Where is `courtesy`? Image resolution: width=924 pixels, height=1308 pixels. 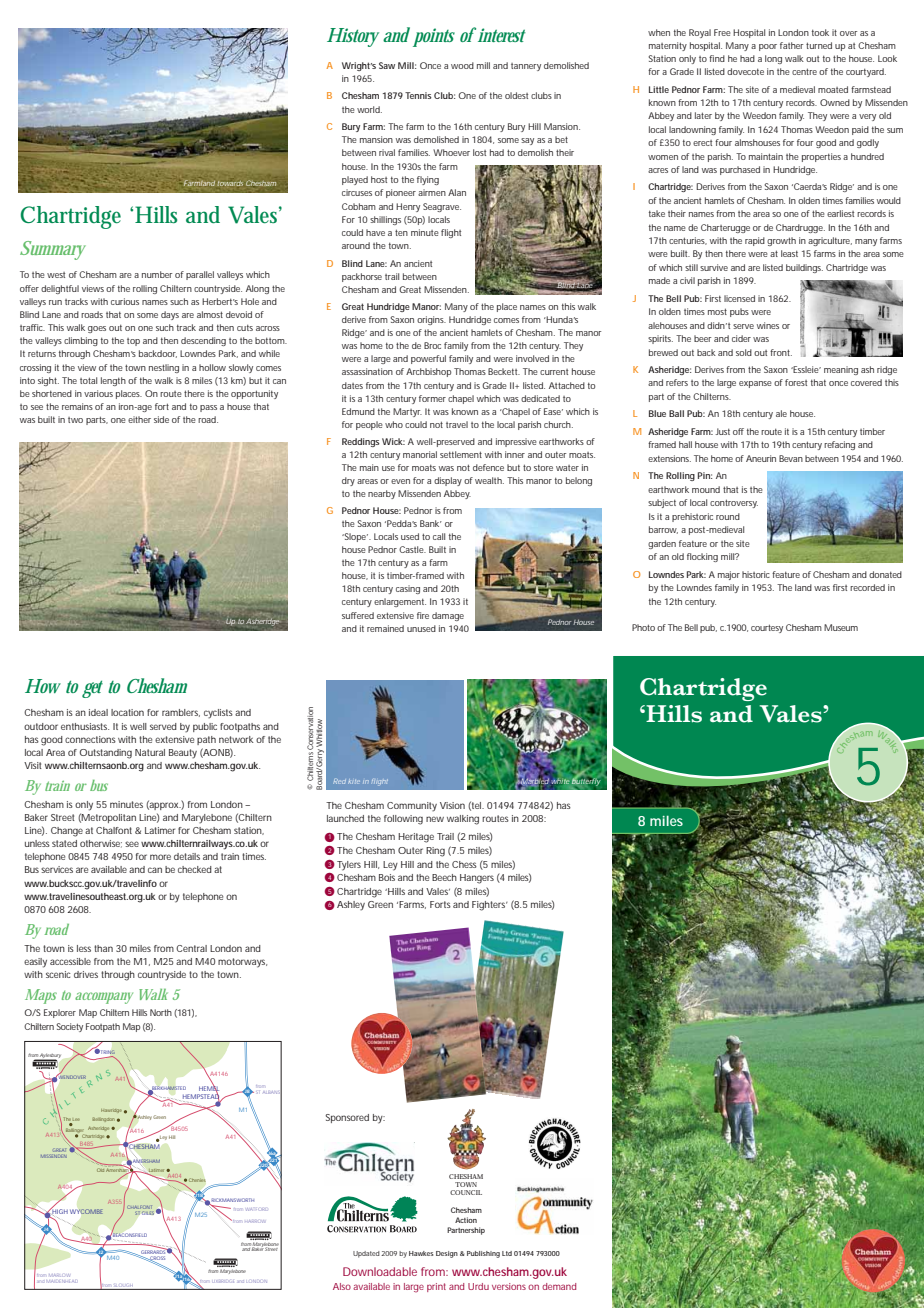
courtesy is located at coordinates (767, 628).
